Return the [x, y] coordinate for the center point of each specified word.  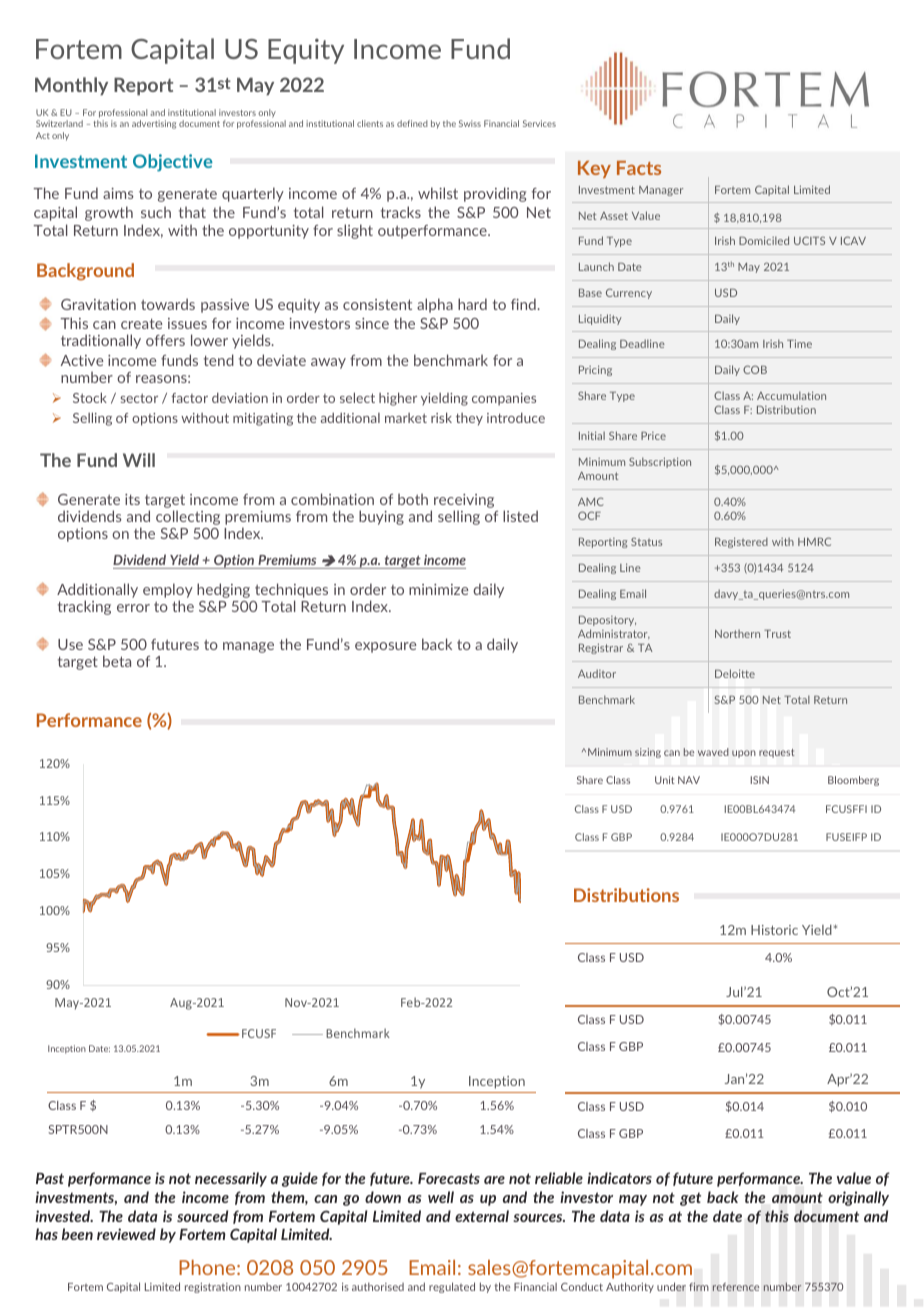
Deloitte [735, 673]
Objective [173, 163]
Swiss [470, 123]
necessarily [231, 1179]
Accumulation [791, 395]
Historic [774, 930]
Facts [639, 168]
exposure [385, 647]
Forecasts [449, 1178]
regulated [452, 1287]
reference [736, 1287]
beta [117, 661]
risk [441, 417]
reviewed [126, 1234]
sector [139, 398]
